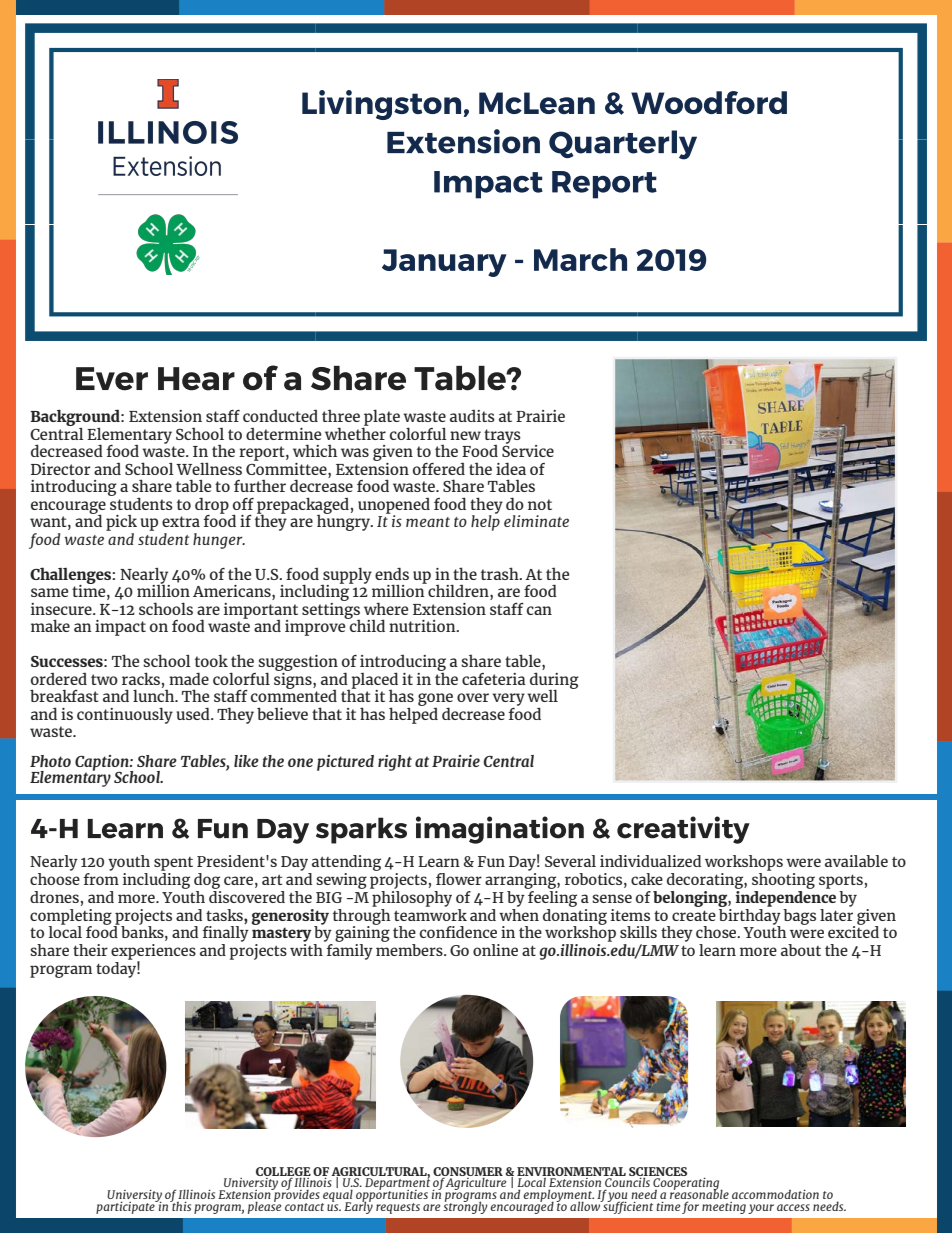 This document has width=952, height=1233. I want to click on creativity, so click(683, 830).
